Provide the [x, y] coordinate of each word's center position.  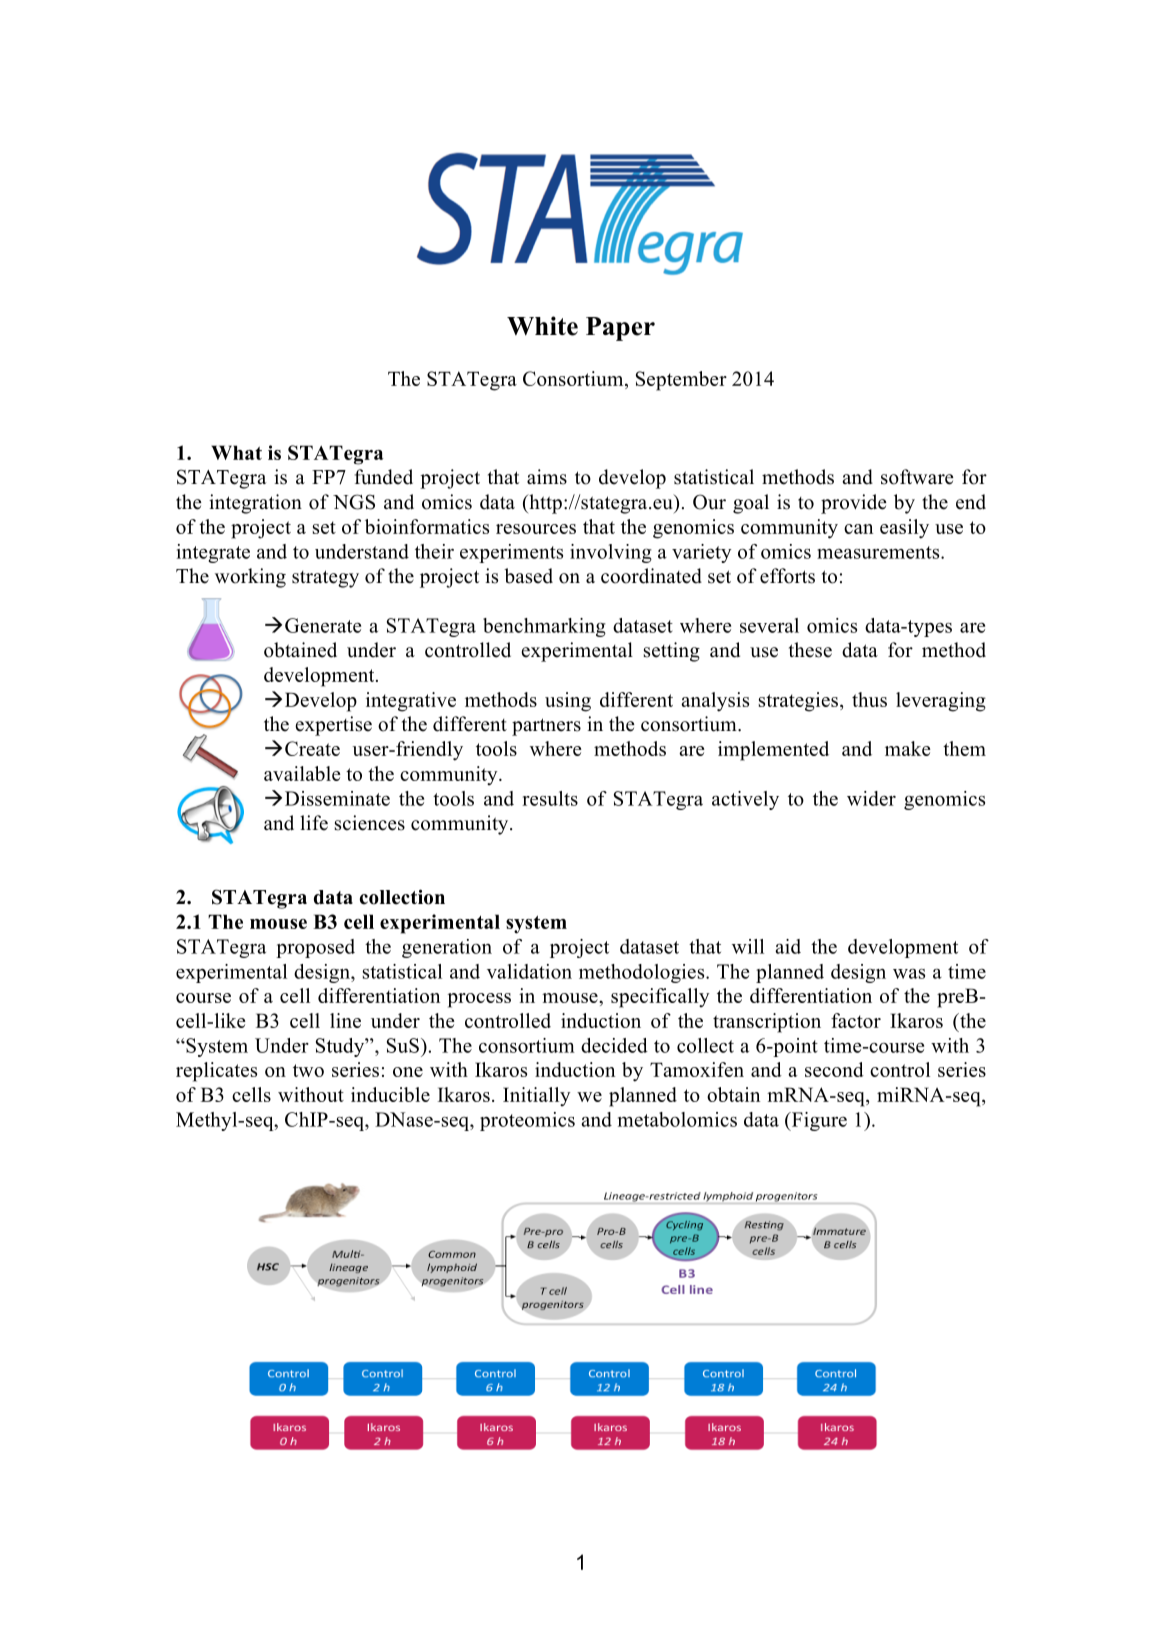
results [550, 798]
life [314, 823]
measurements [879, 552]
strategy [325, 579]
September [681, 381]
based [528, 576]
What [236, 452]
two [308, 1070]
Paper [620, 329]
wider [871, 798]
